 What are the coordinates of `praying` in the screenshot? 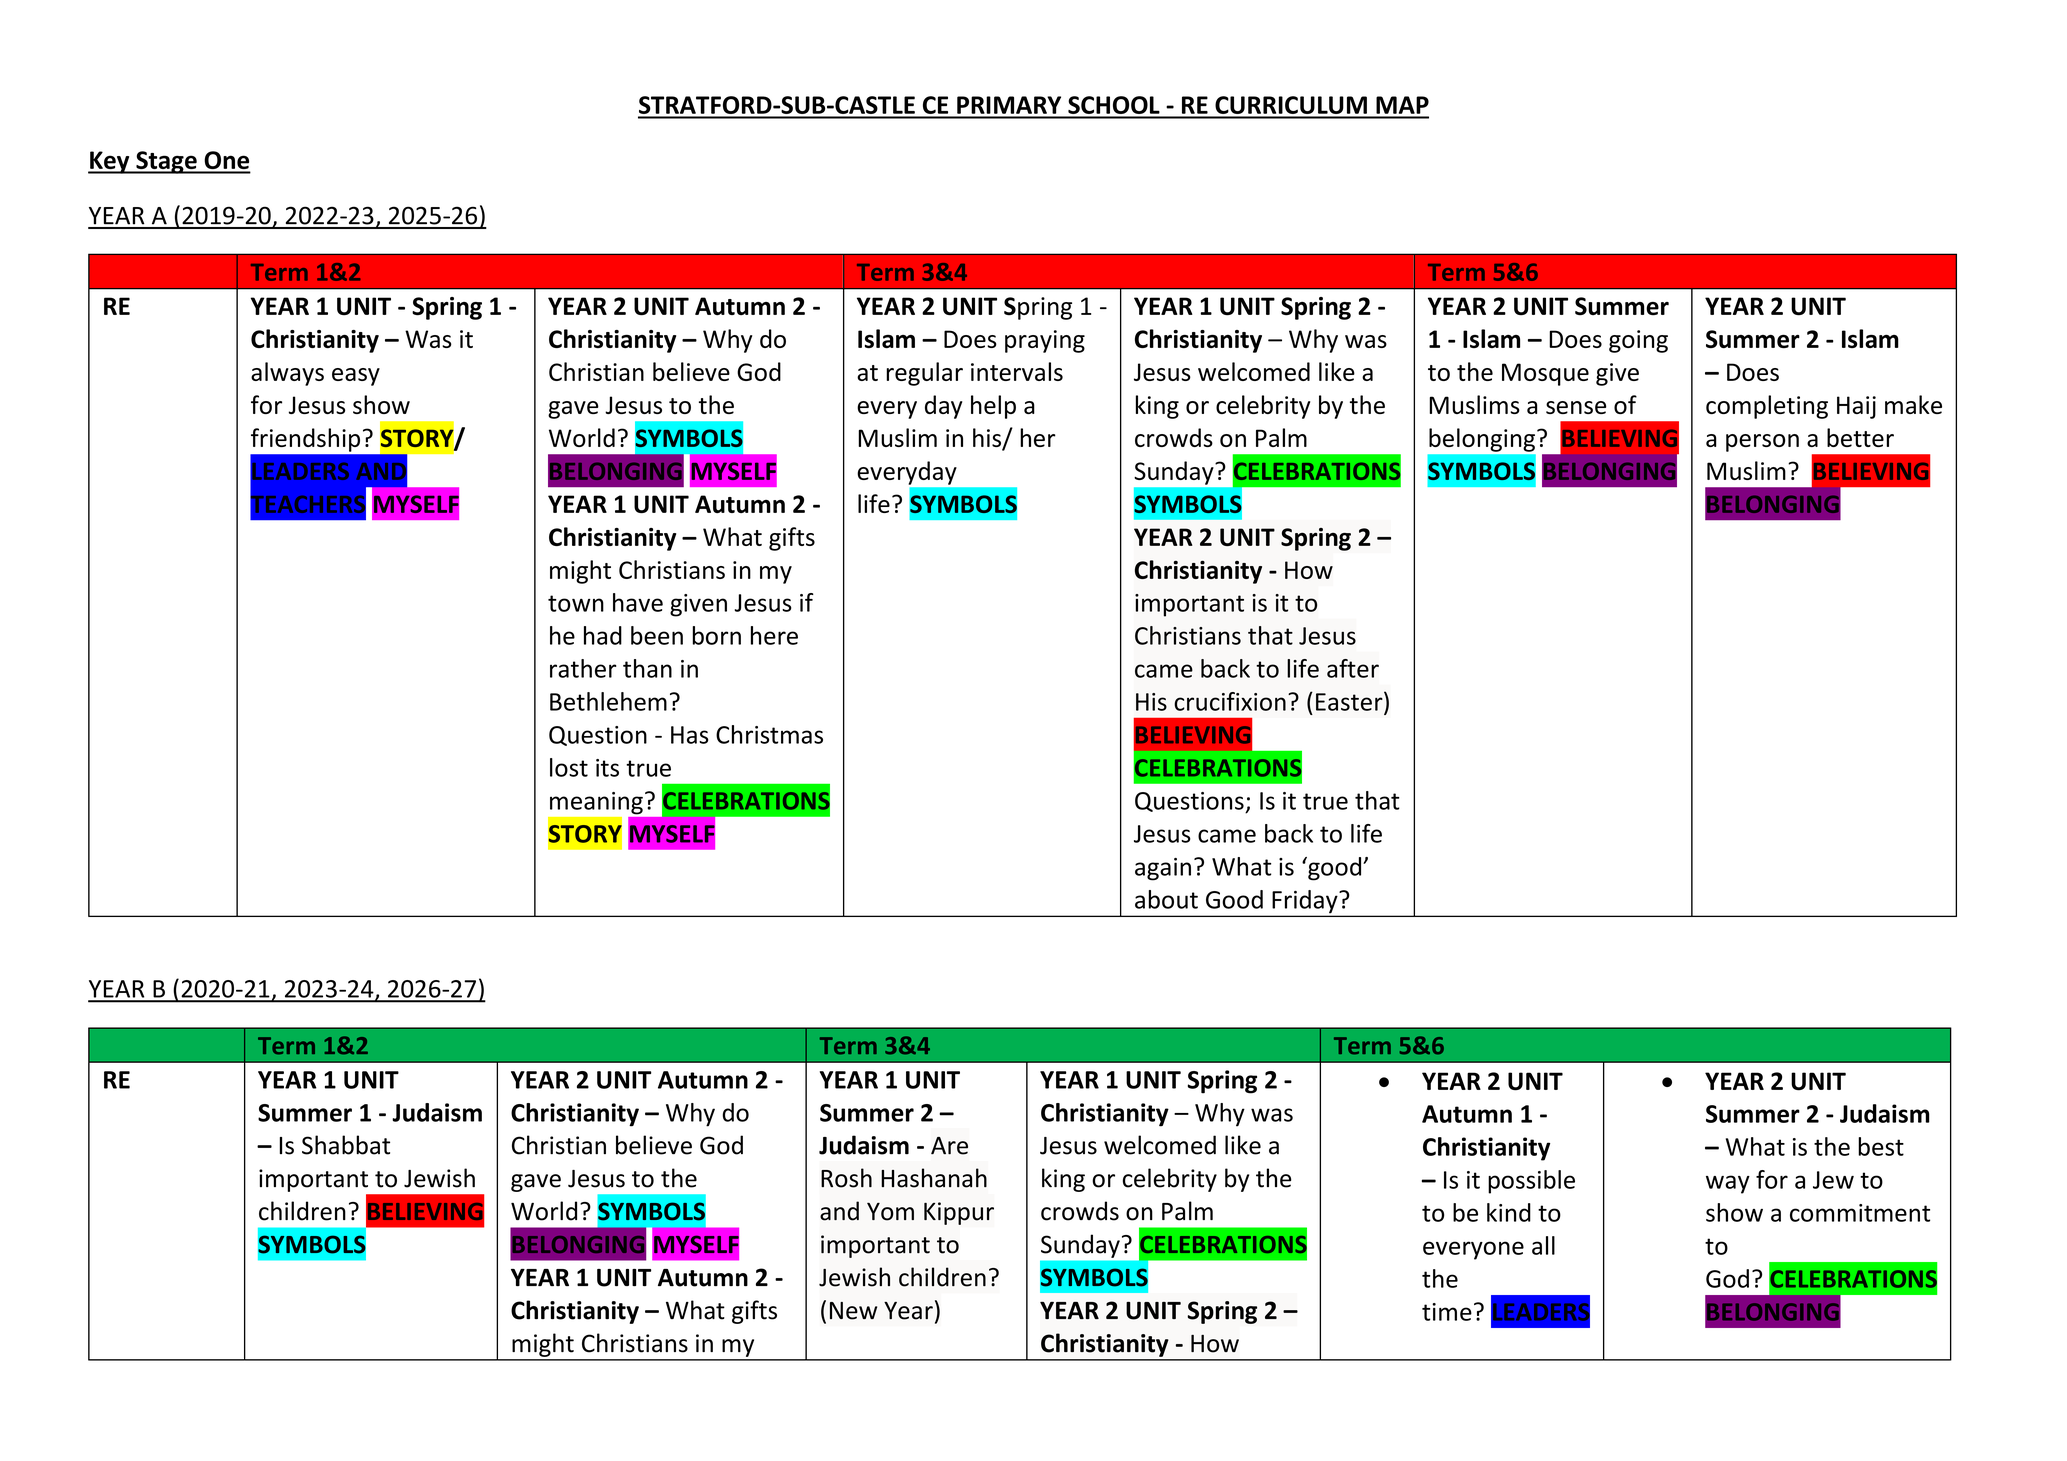 It's located at (1045, 341).
